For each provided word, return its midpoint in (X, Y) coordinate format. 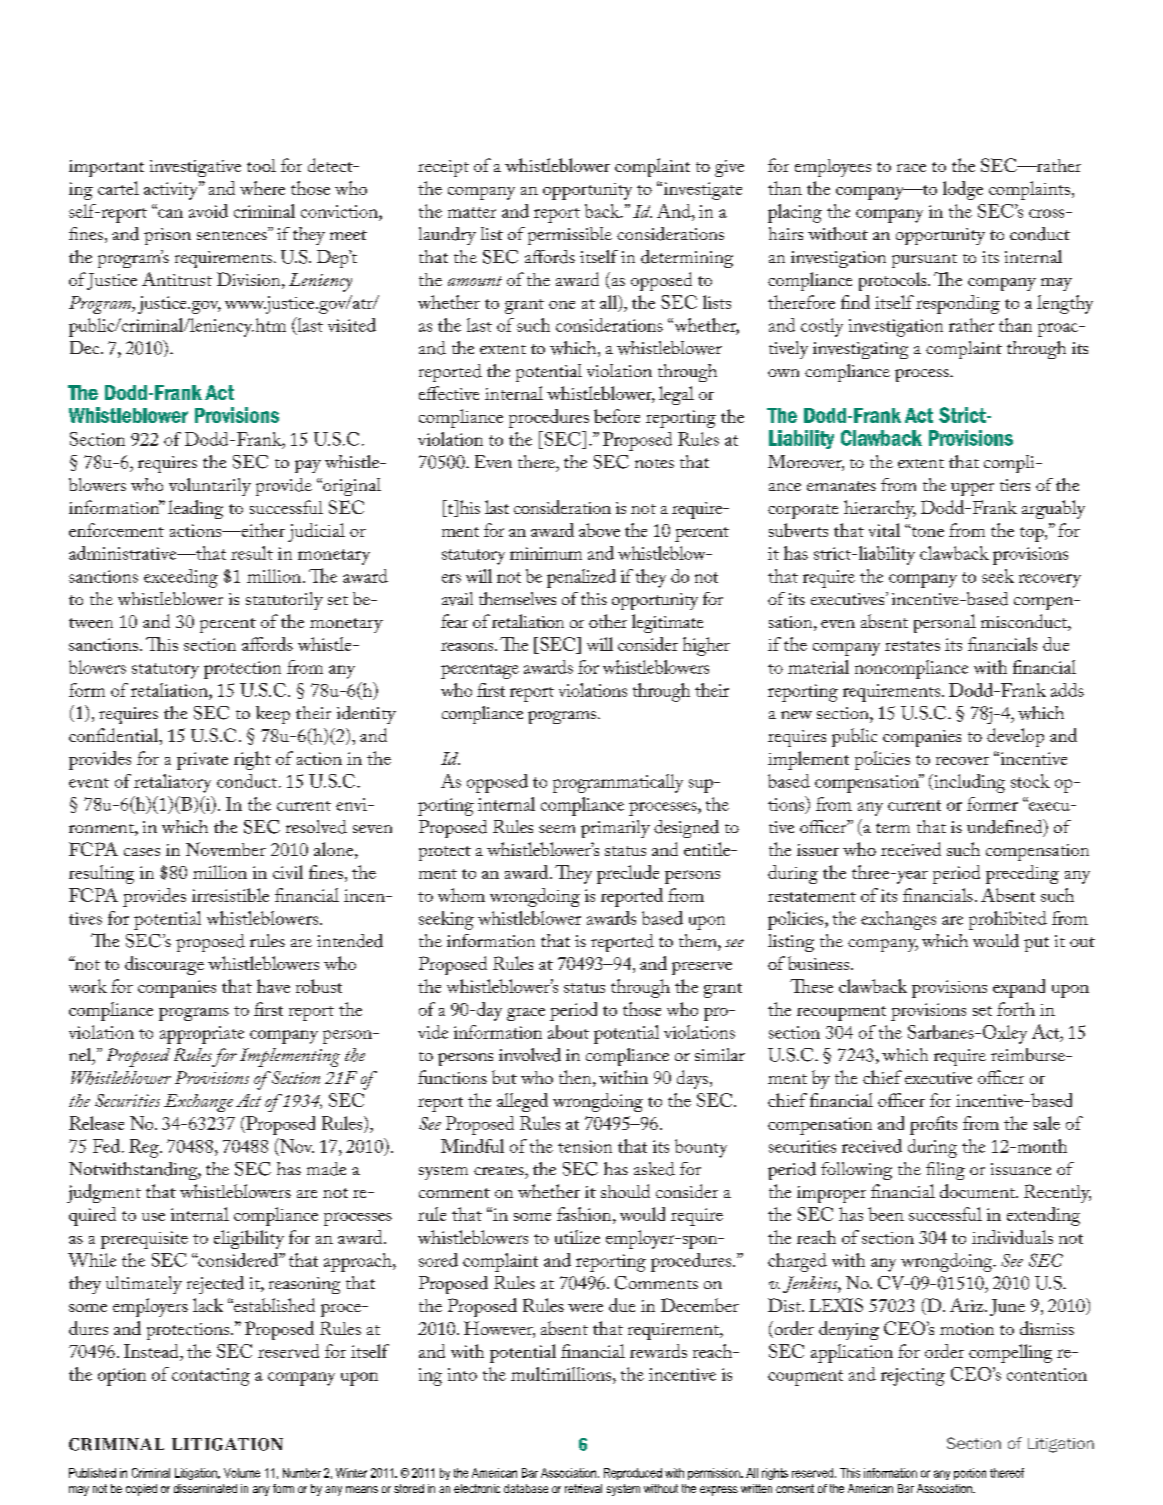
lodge (963, 190)
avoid (208, 211)
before (617, 416)
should (625, 1191)
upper (972, 489)
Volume (242, 1473)
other (608, 621)
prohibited (1008, 920)
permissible (570, 236)
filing (945, 1171)
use (153, 1217)
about (568, 1032)
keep (273, 715)
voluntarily (210, 487)
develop (1015, 737)
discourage (164, 965)
